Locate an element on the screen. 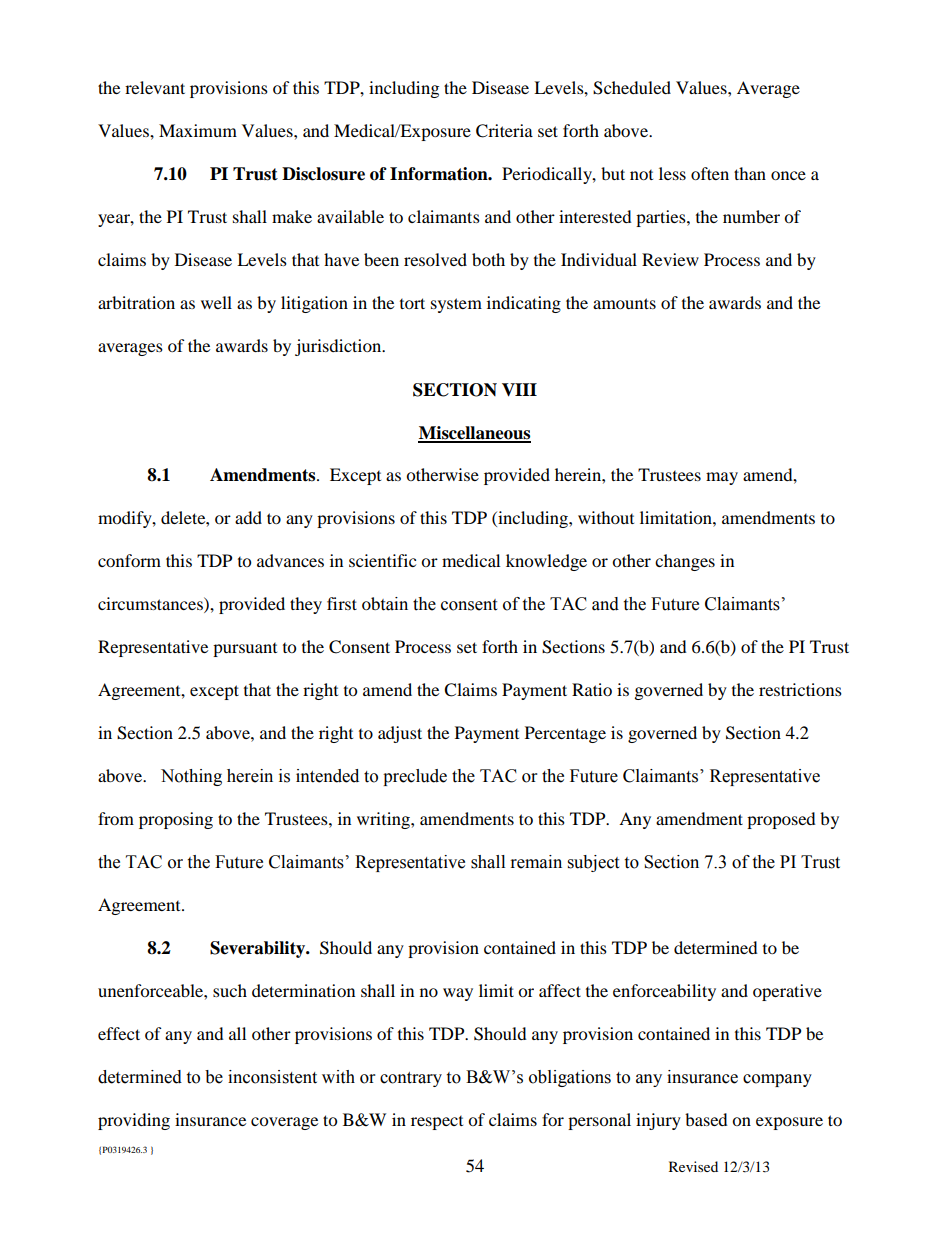  often is located at coordinates (710, 173).
